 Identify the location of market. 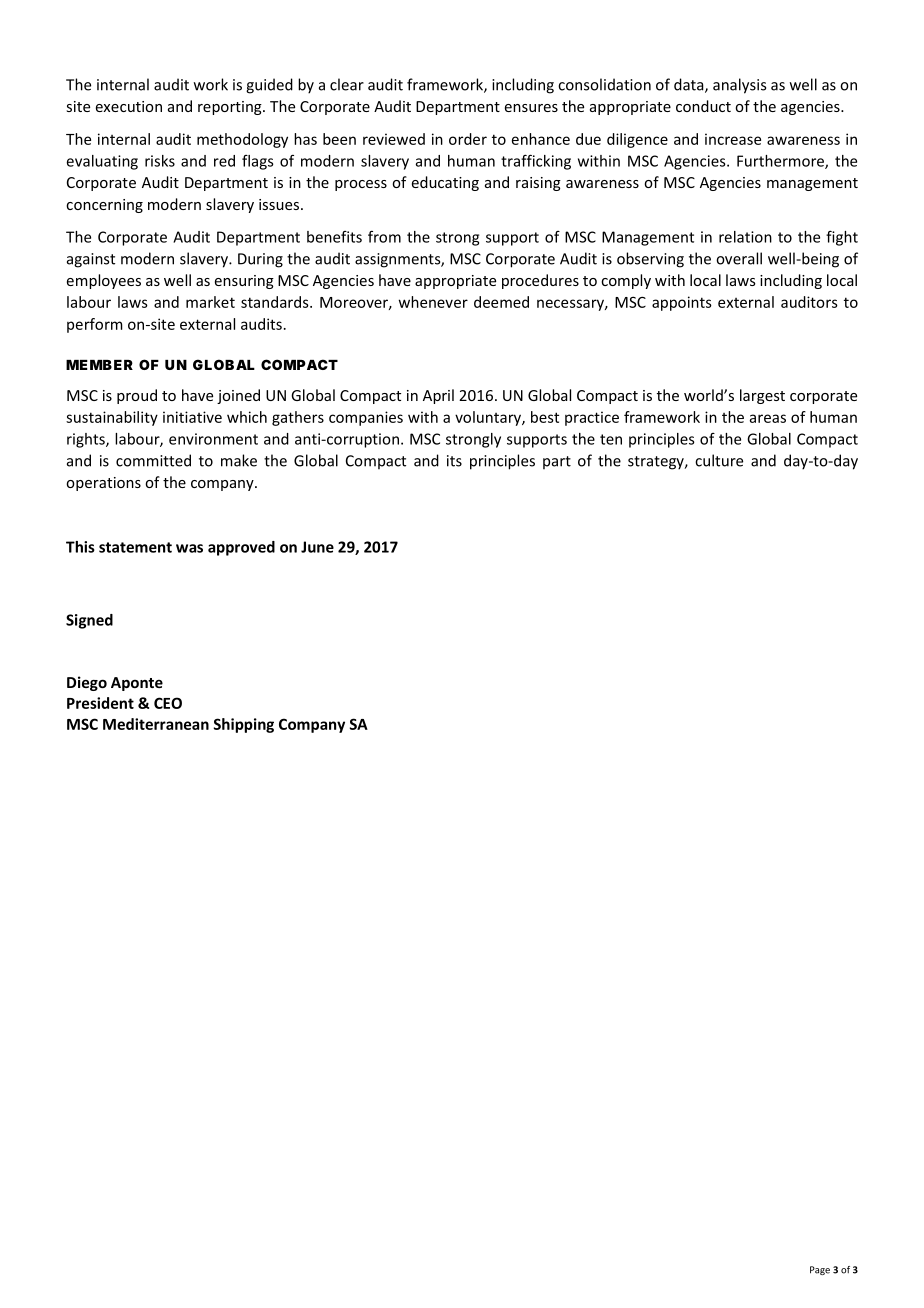
(210, 302).
